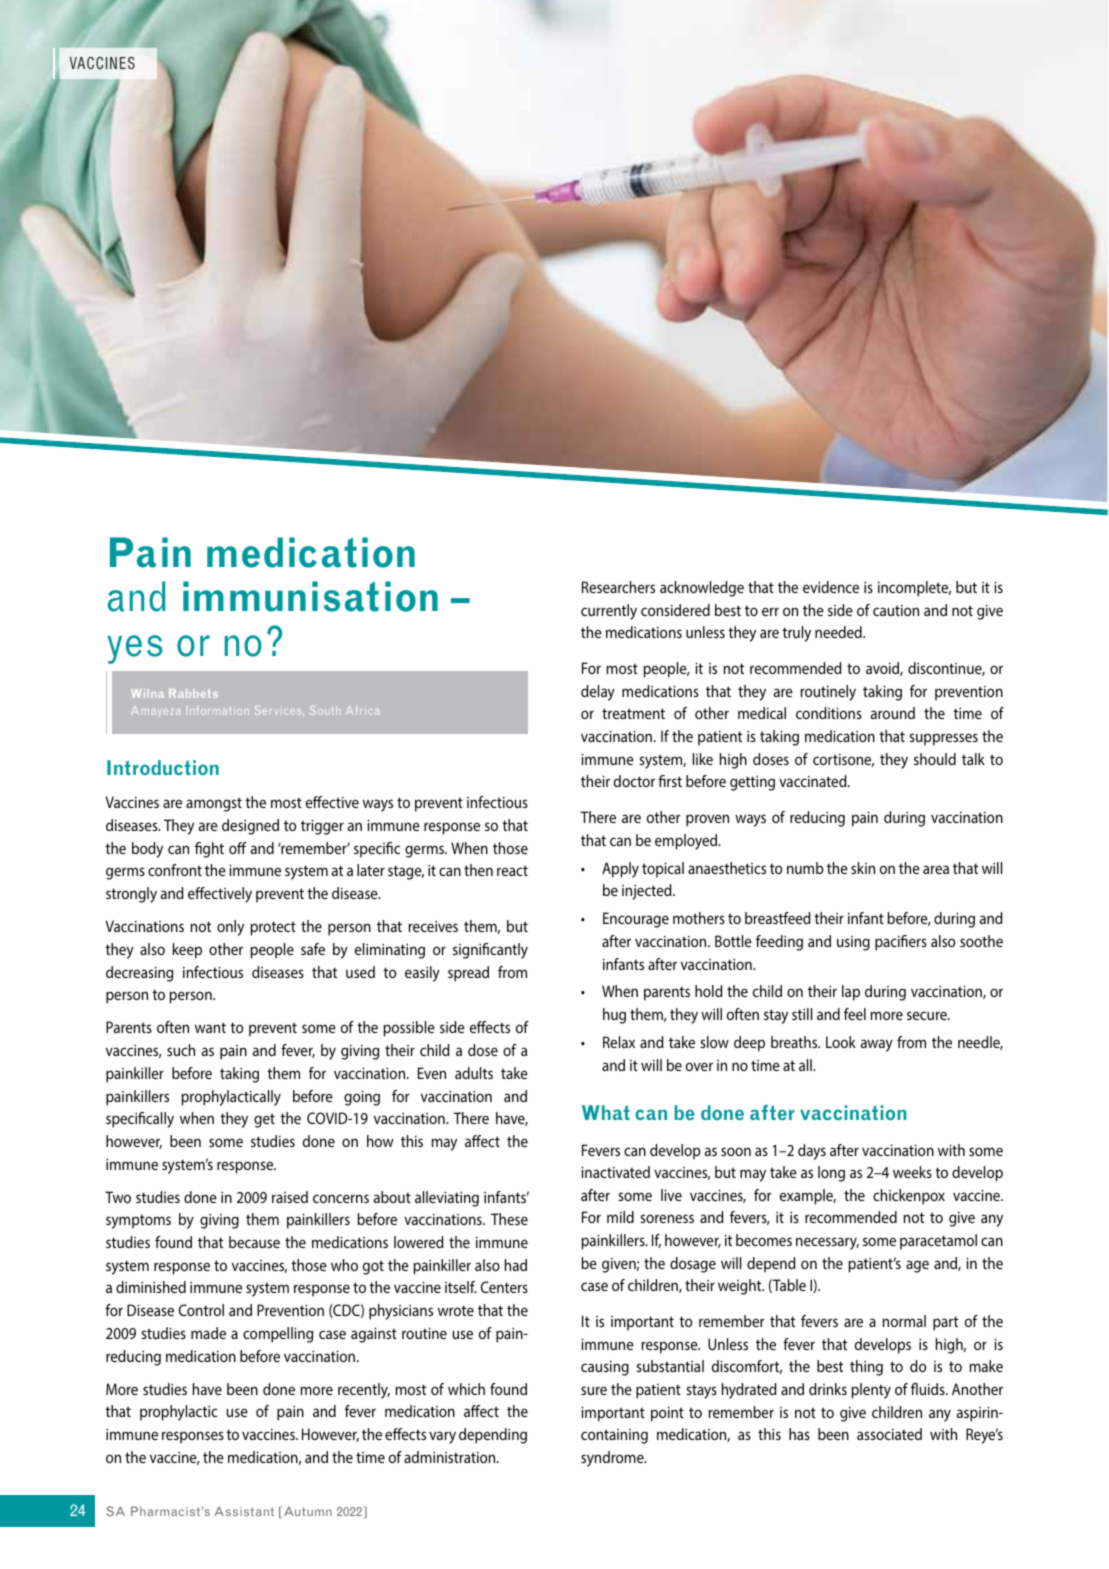 Image resolution: width=1109 pixels, height=1569 pixels. Describe the element at coordinates (609, 612) in the document. I see `currently` at that location.
